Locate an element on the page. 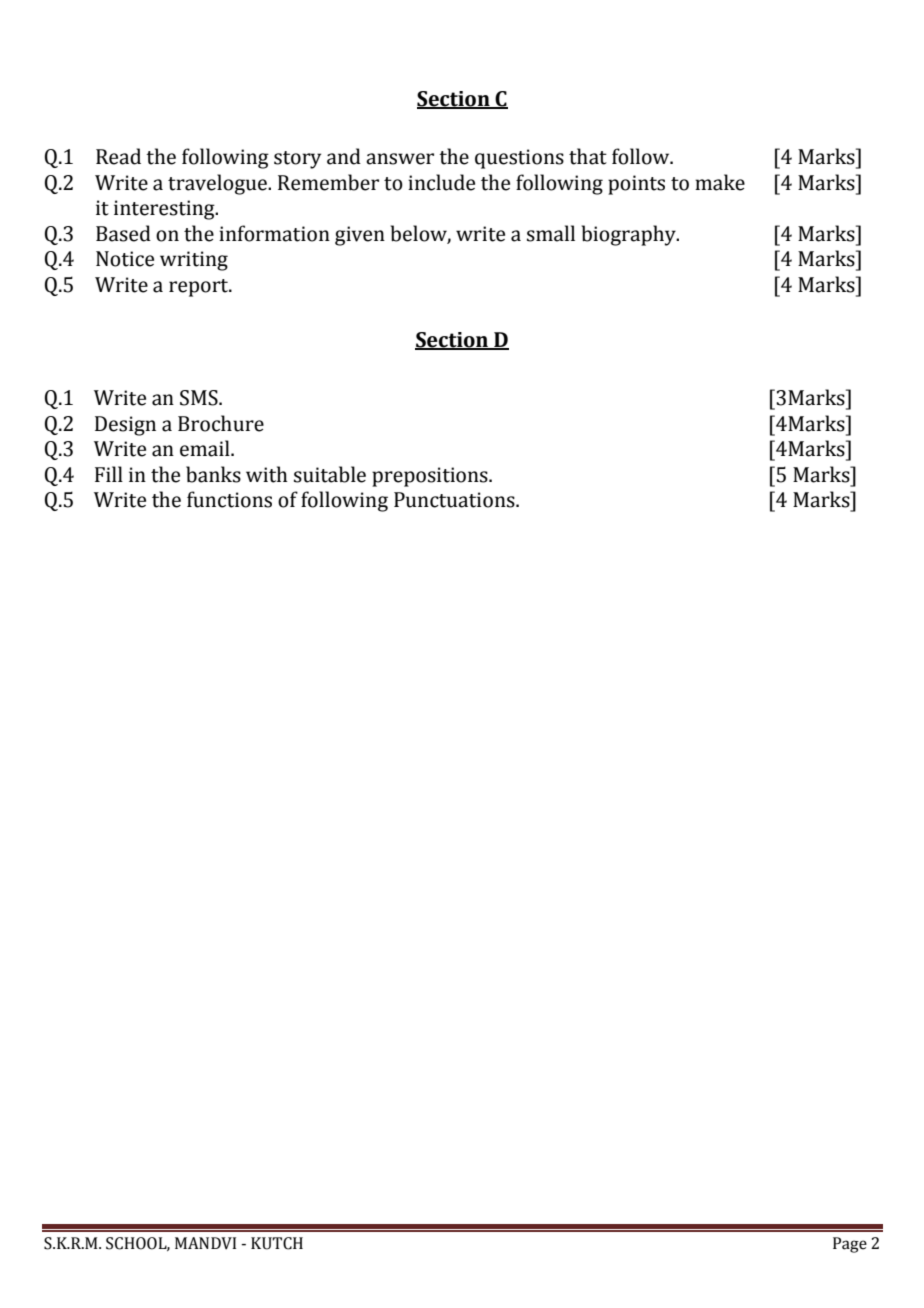  include is located at coordinates (441, 182).
